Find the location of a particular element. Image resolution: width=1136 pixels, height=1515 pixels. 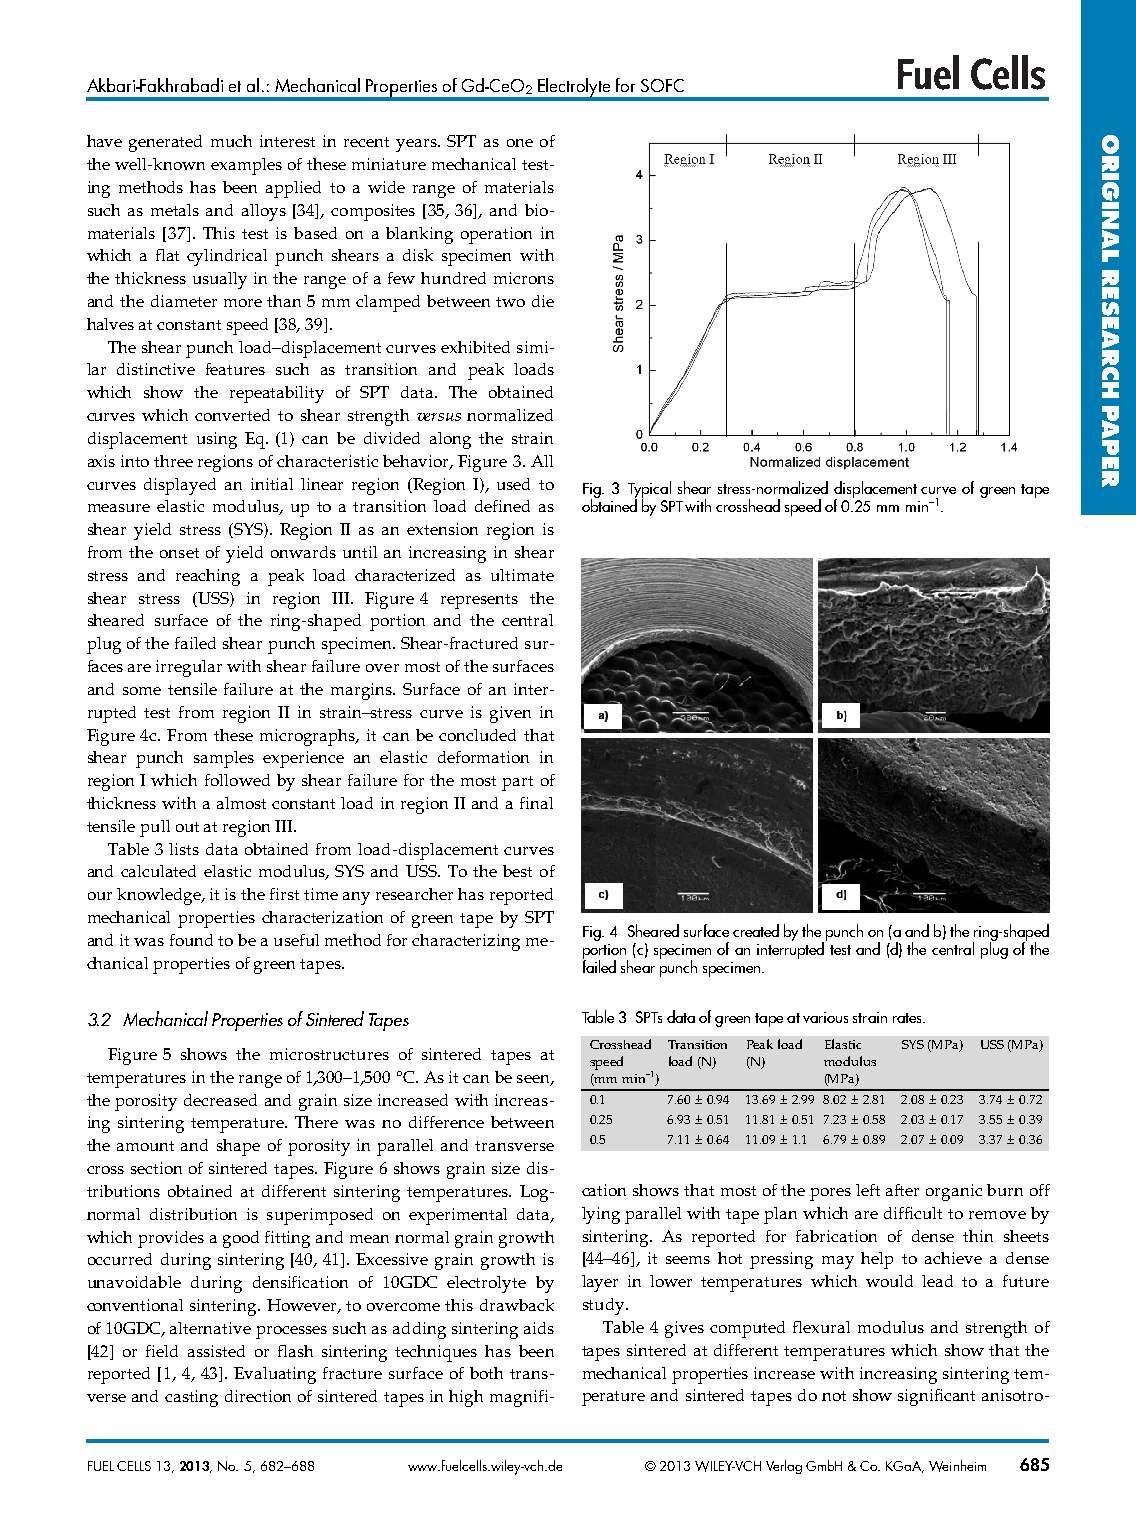

lying is located at coordinates (601, 1215).
